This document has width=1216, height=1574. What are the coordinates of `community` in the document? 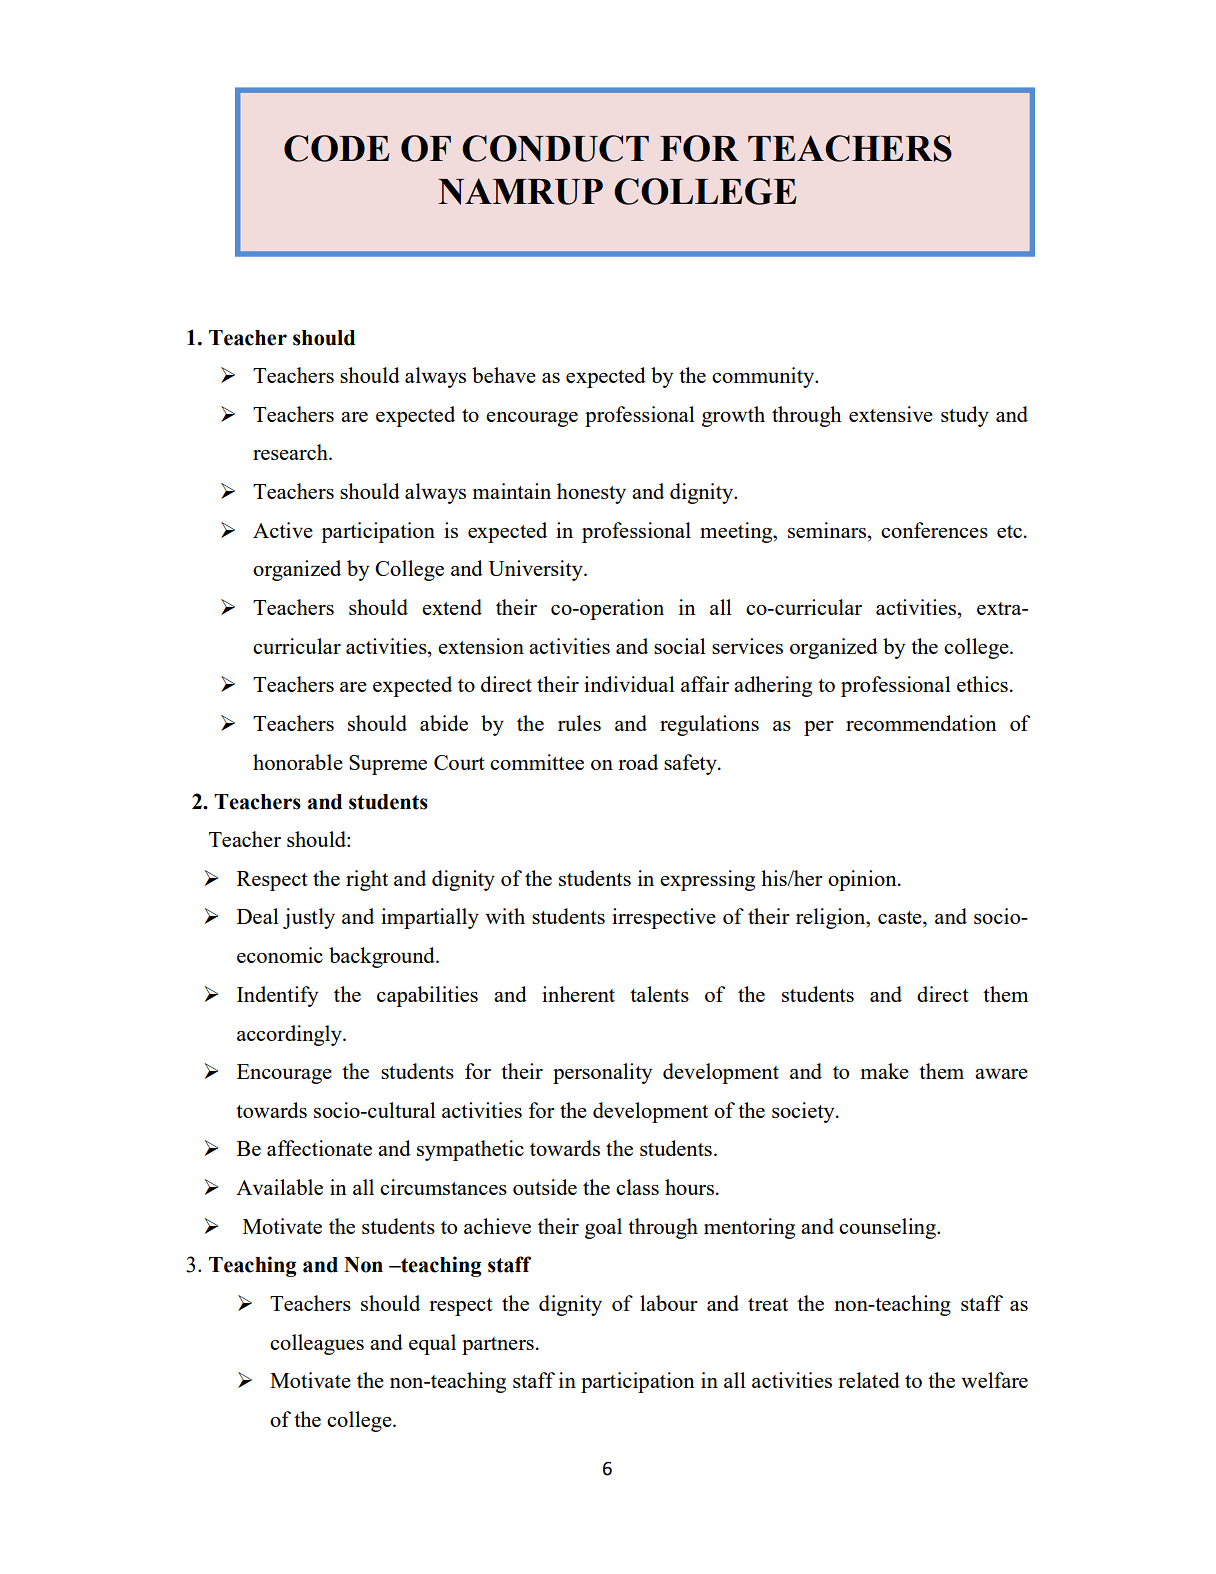 It's located at (764, 377).
